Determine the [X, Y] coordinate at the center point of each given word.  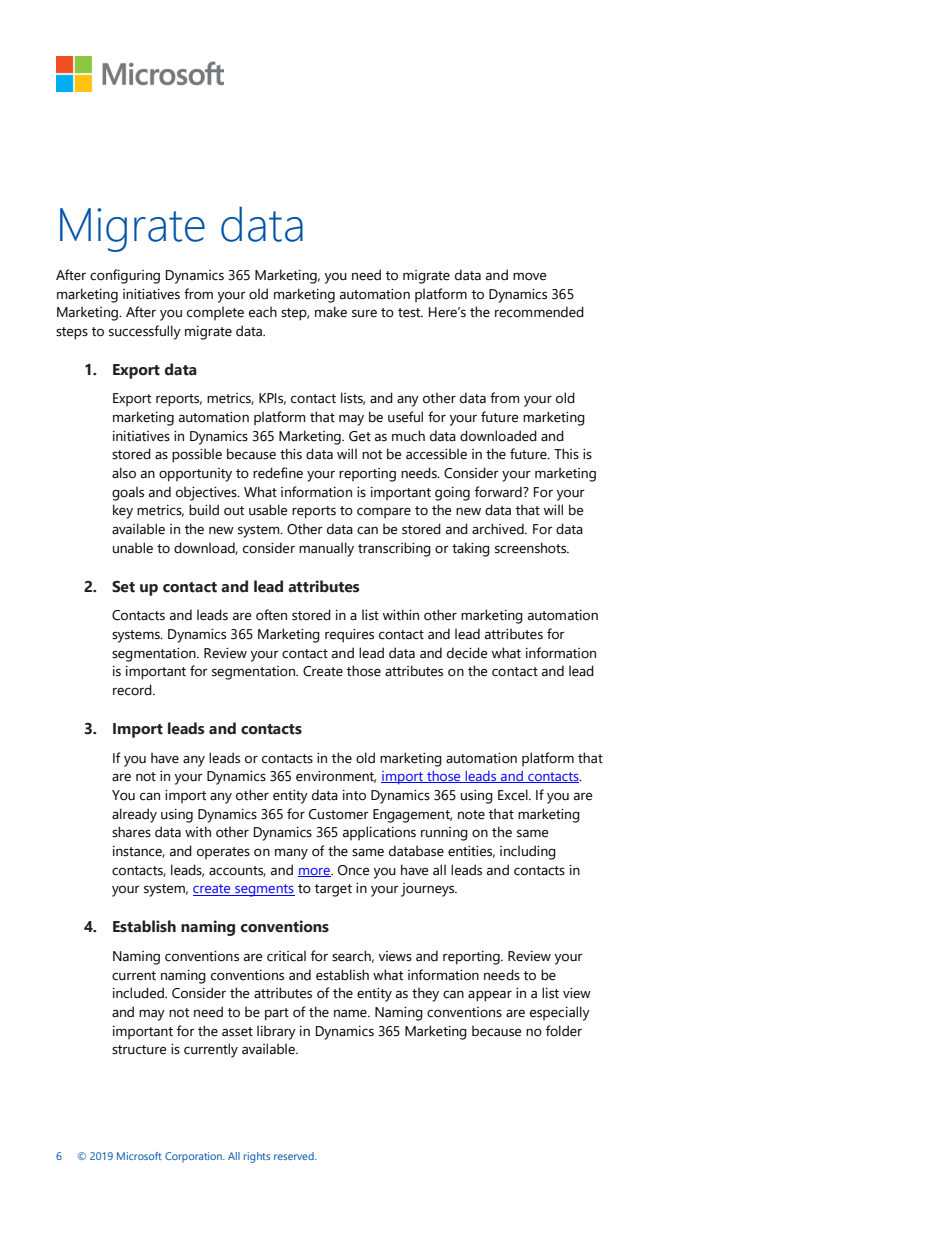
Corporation [194, 1157]
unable [133, 548]
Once [353, 870]
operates [223, 853]
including [528, 852]
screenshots [532, 548]
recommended [539, 312]
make [331, 312]
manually [326, 549]
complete [215, 313]
